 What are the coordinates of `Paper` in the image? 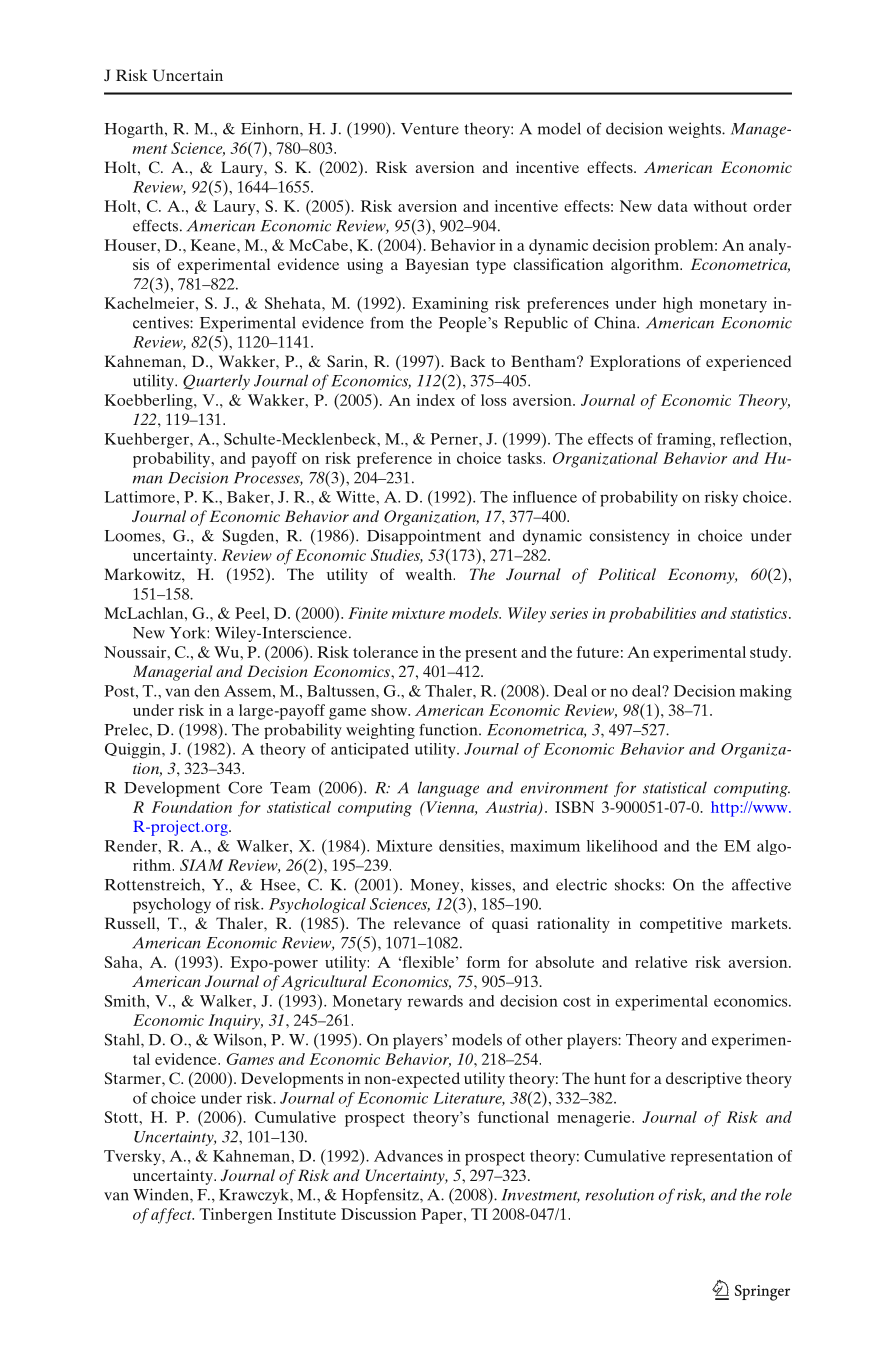 It's located at (443, 1216).
